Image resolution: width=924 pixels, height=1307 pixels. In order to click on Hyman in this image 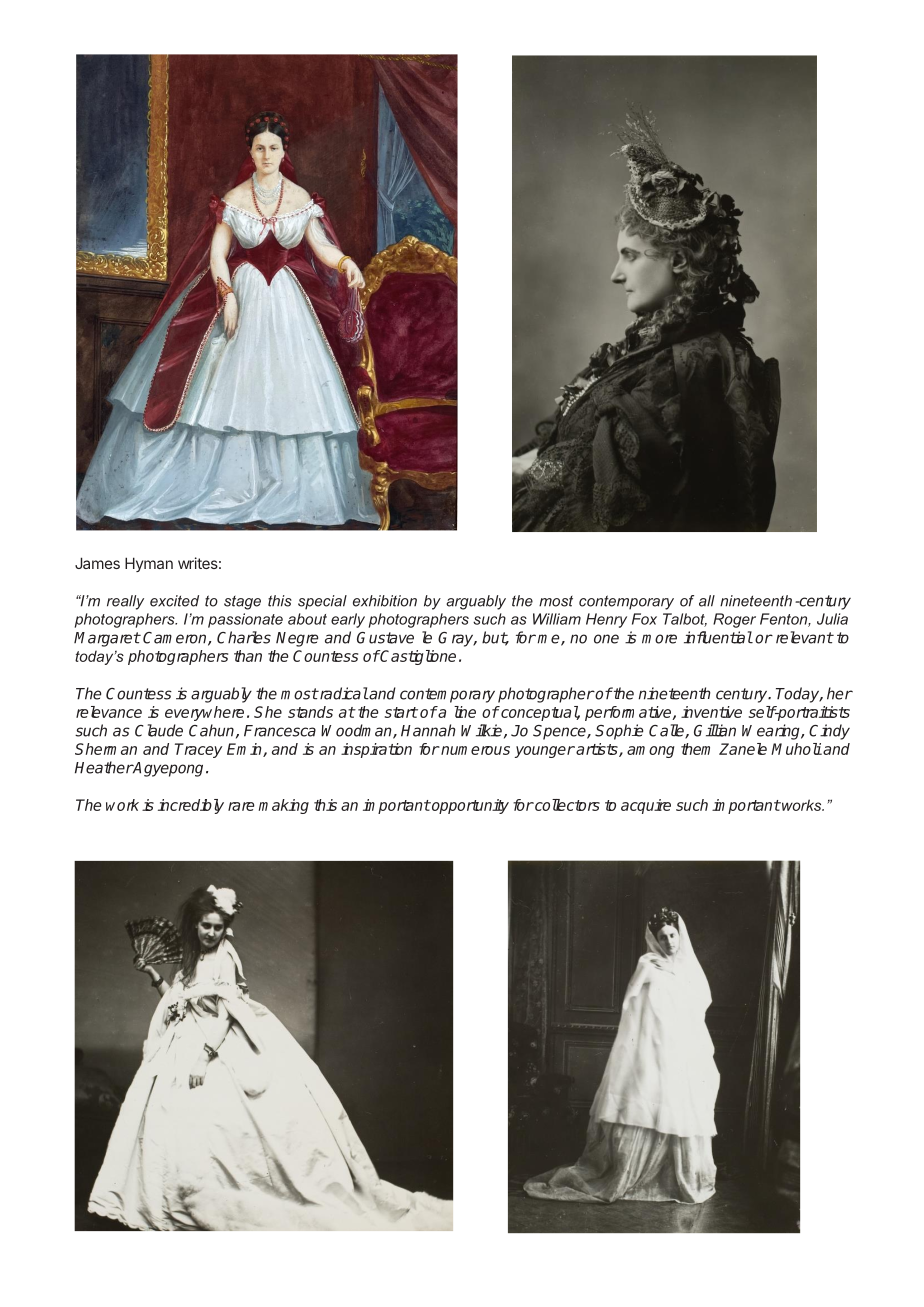, I will do `click(149, 564)`.
